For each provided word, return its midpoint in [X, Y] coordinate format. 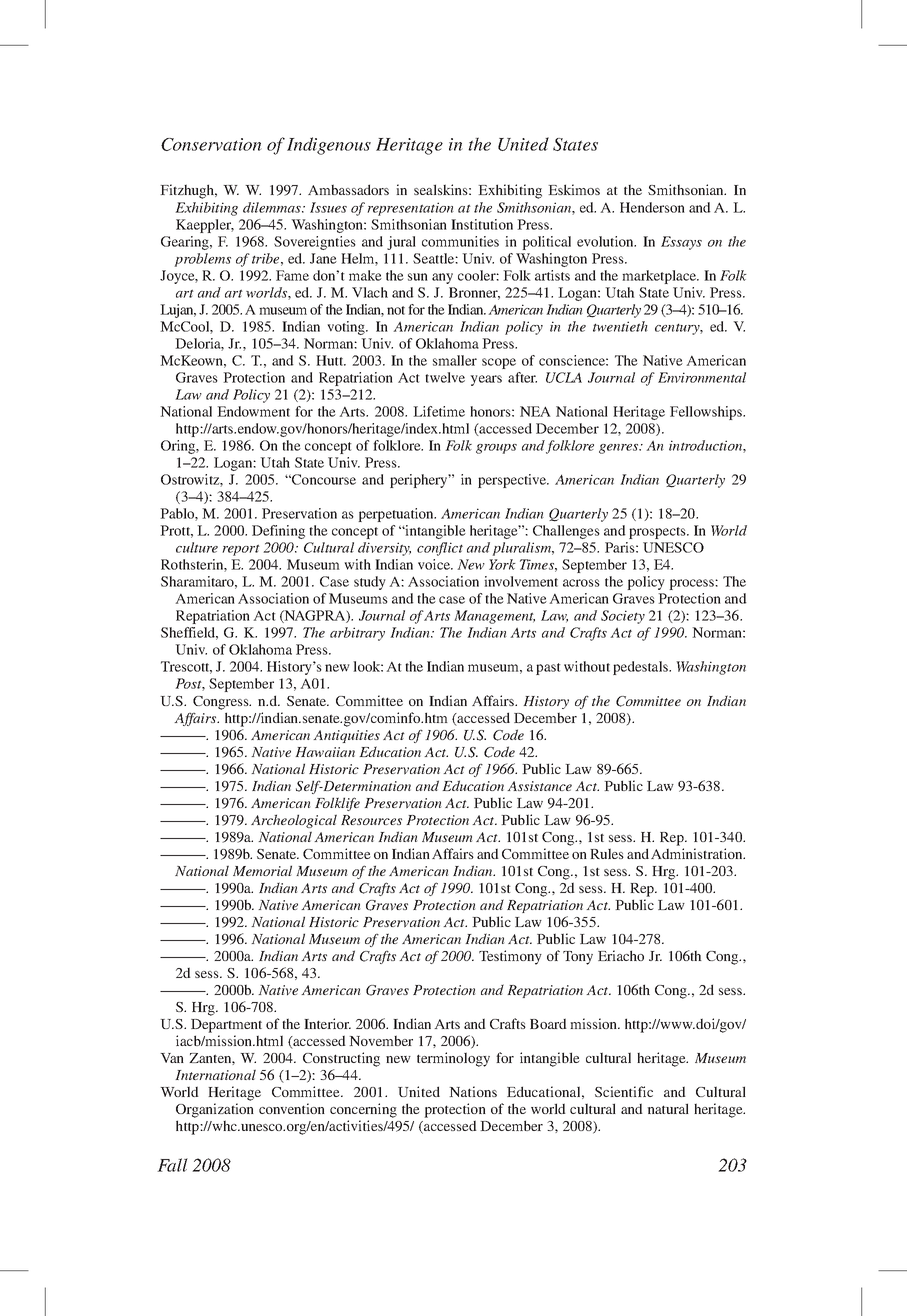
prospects [658, 533]
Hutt [330, 360]
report [241, 550]
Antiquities [346, 736]
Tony [578, 958]
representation [410, 209]
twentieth [620, 326]
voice [435, 564]
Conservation [211, 144]
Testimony [510, 957]
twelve [445, 377]
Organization [215, 1110]
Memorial [262, 870]
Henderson [652, 207]
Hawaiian [325, 752]
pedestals [641, 668]
